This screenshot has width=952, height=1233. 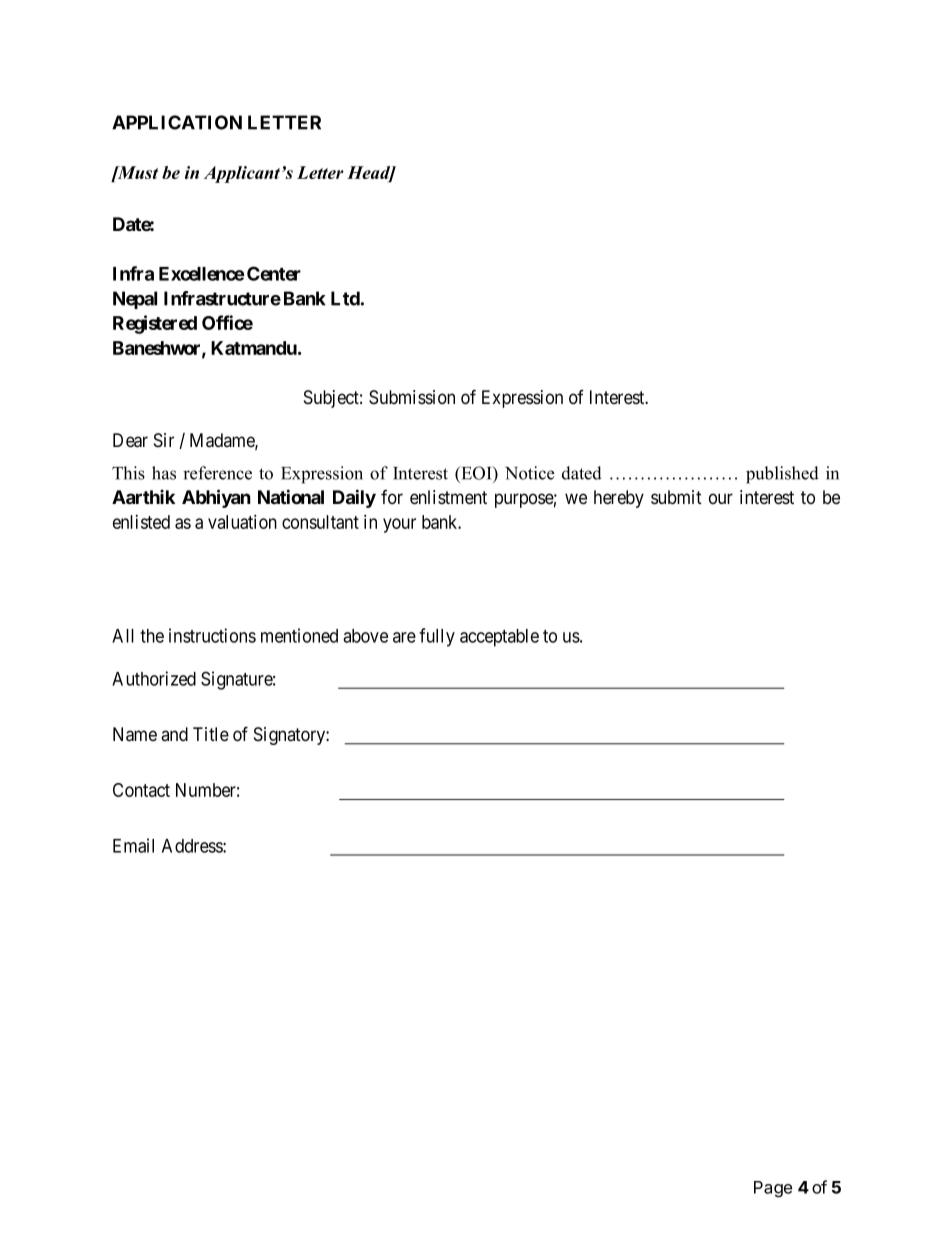 What do you see at coordinates (345, 298) in the screenshot?
I see `Ltd` at bounding box center [345, 298].
